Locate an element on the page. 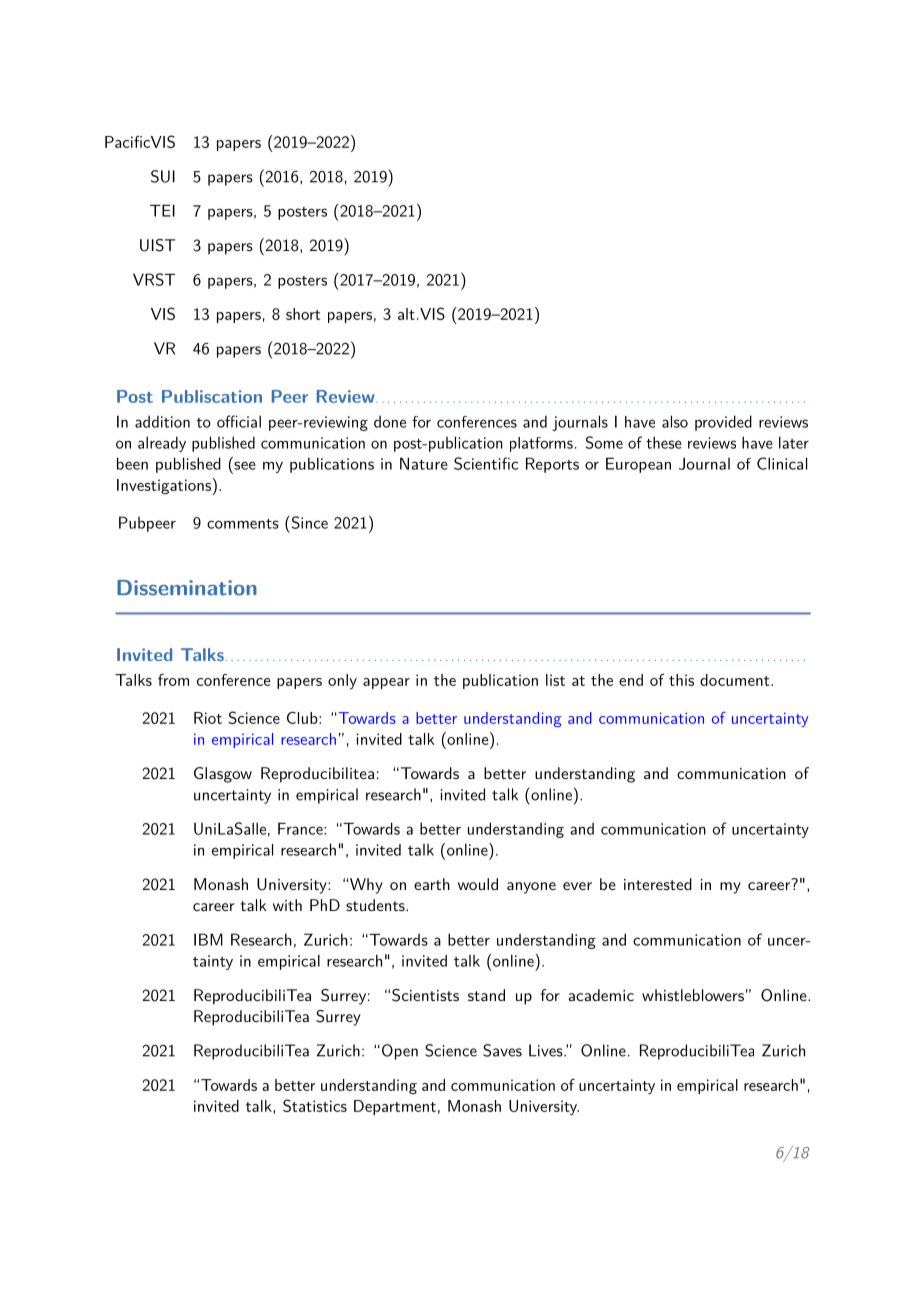  Saves is located at coordinates (502, 1050).
